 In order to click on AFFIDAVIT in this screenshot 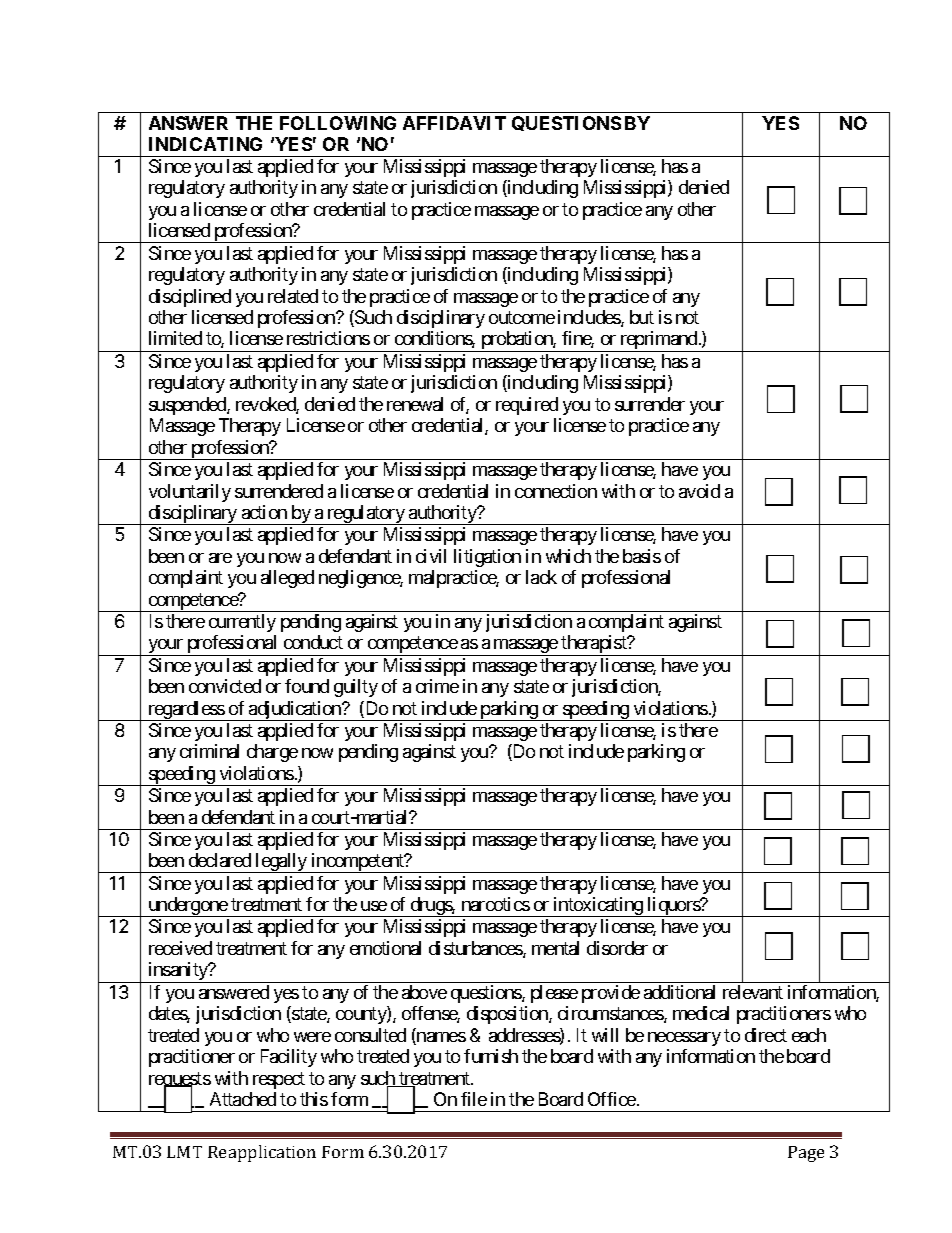, I will do `click(454, 123)`.
